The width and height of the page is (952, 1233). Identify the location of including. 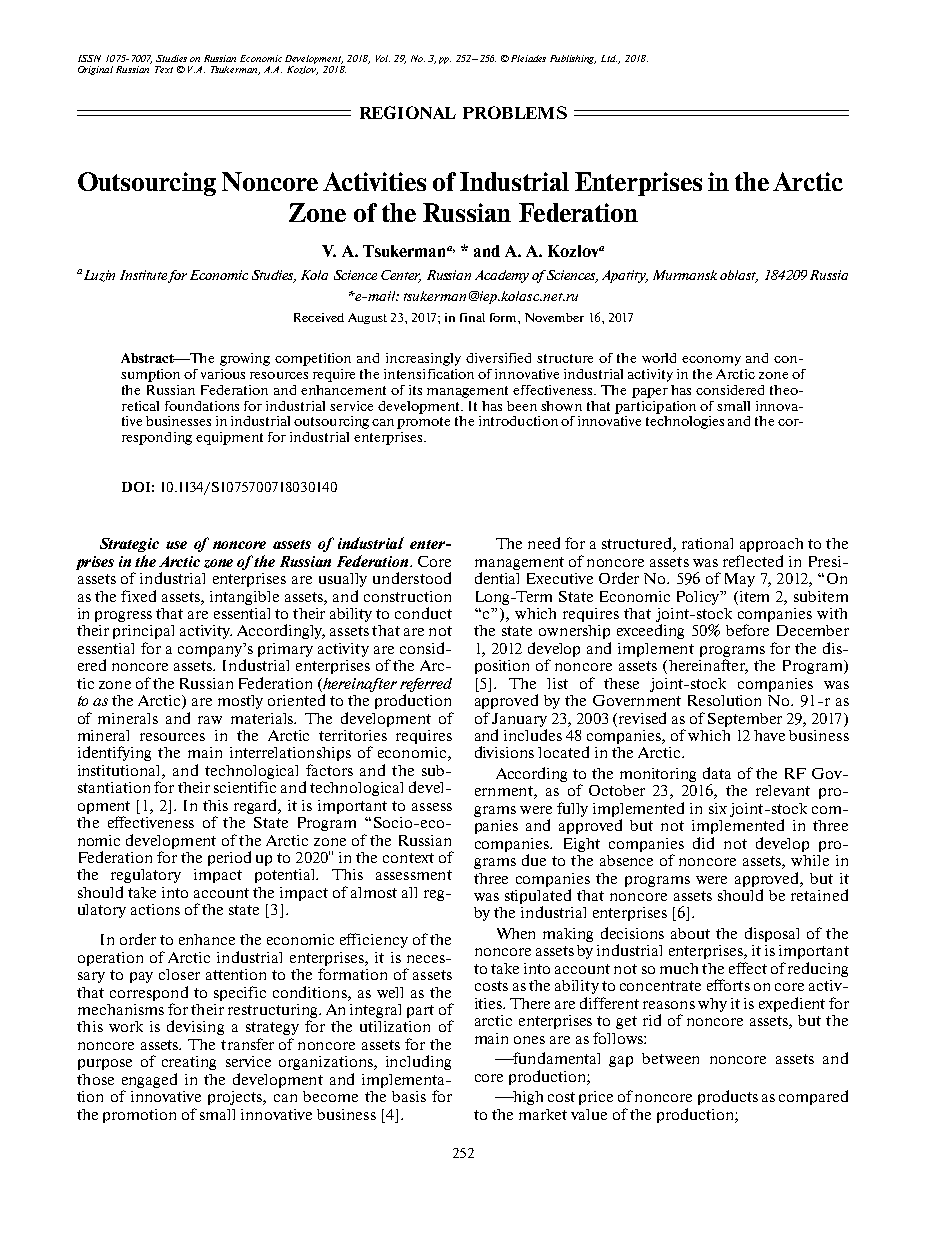
(418, 1062).
